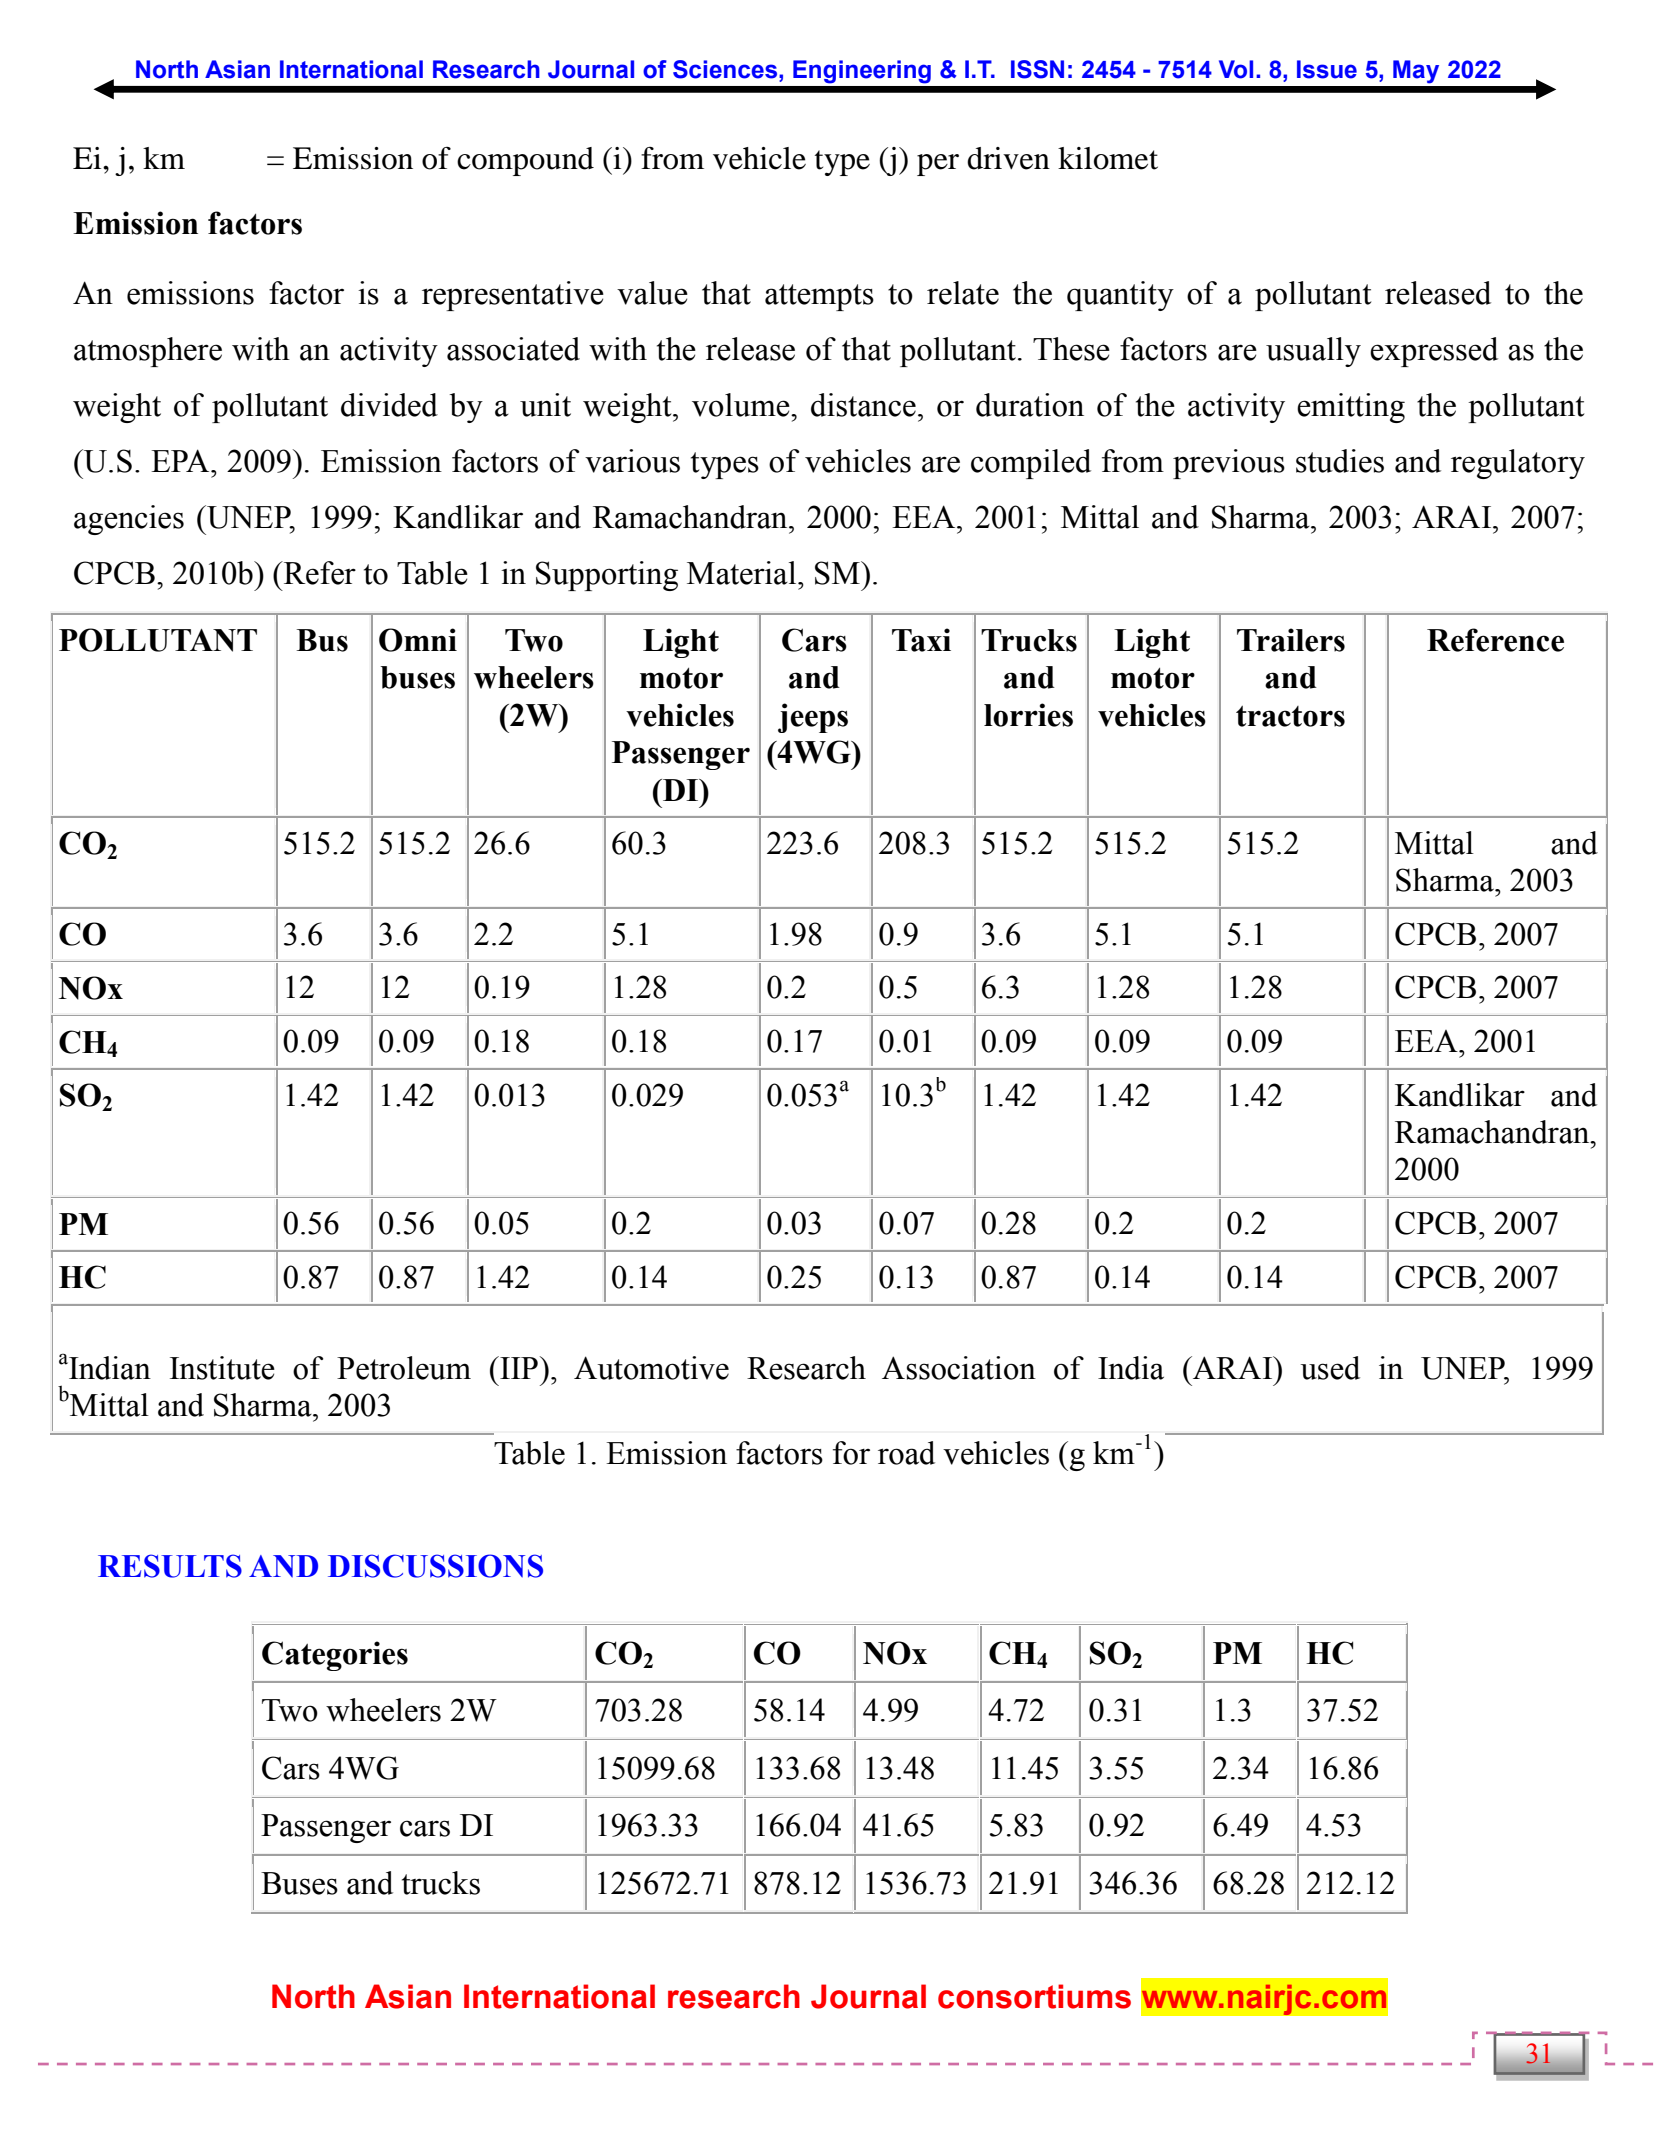  I want to click on Taxi, so click(921, 640).
